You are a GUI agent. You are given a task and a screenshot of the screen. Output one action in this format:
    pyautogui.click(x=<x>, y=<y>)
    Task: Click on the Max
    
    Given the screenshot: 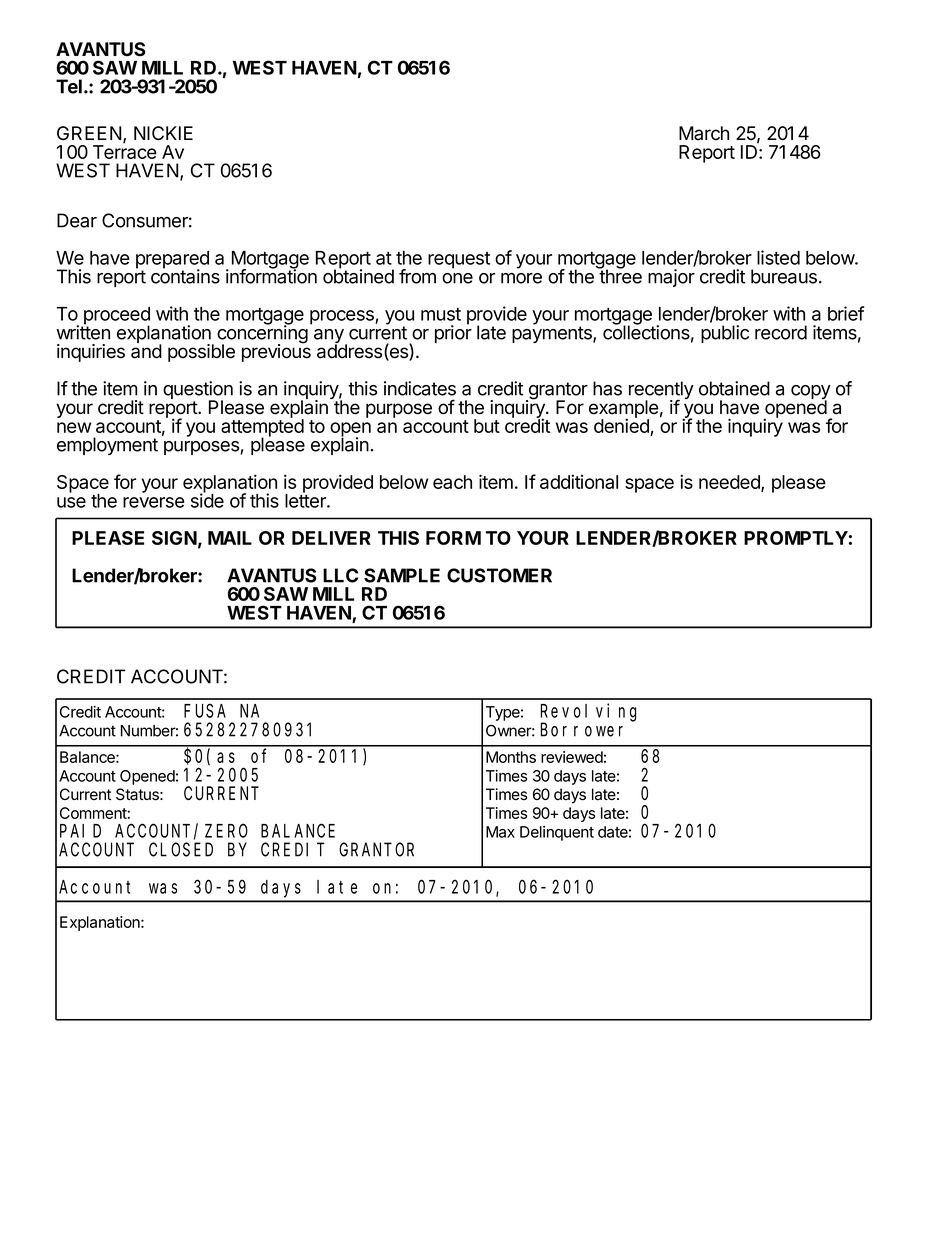 What is the action you would take?
    pyautogui.click(x=500, y=832)
